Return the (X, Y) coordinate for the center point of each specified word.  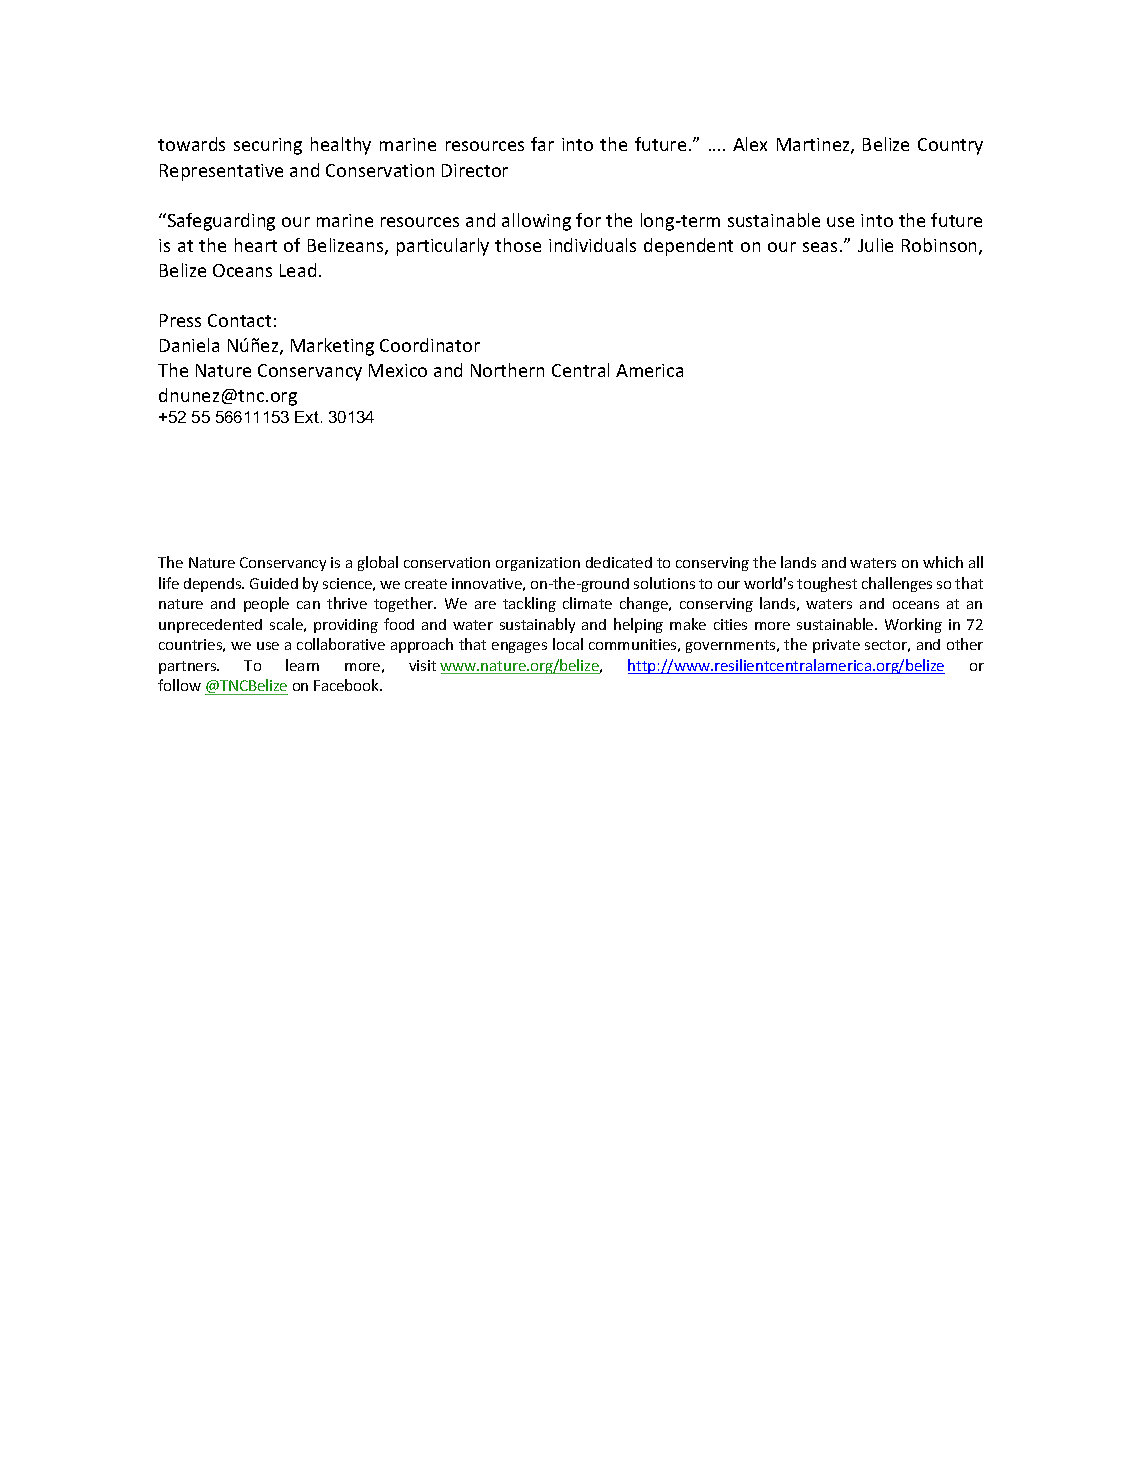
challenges (897, 584)
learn (302, 665)
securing (268, 146)
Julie (875, 245)
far (542, 144)
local (568, 644)
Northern (507, 370)
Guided (274, 583)
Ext (307, 417)
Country (950, 146)
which (943, 562)
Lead (298, 270)
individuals (592, 245)
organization (538, 564)
